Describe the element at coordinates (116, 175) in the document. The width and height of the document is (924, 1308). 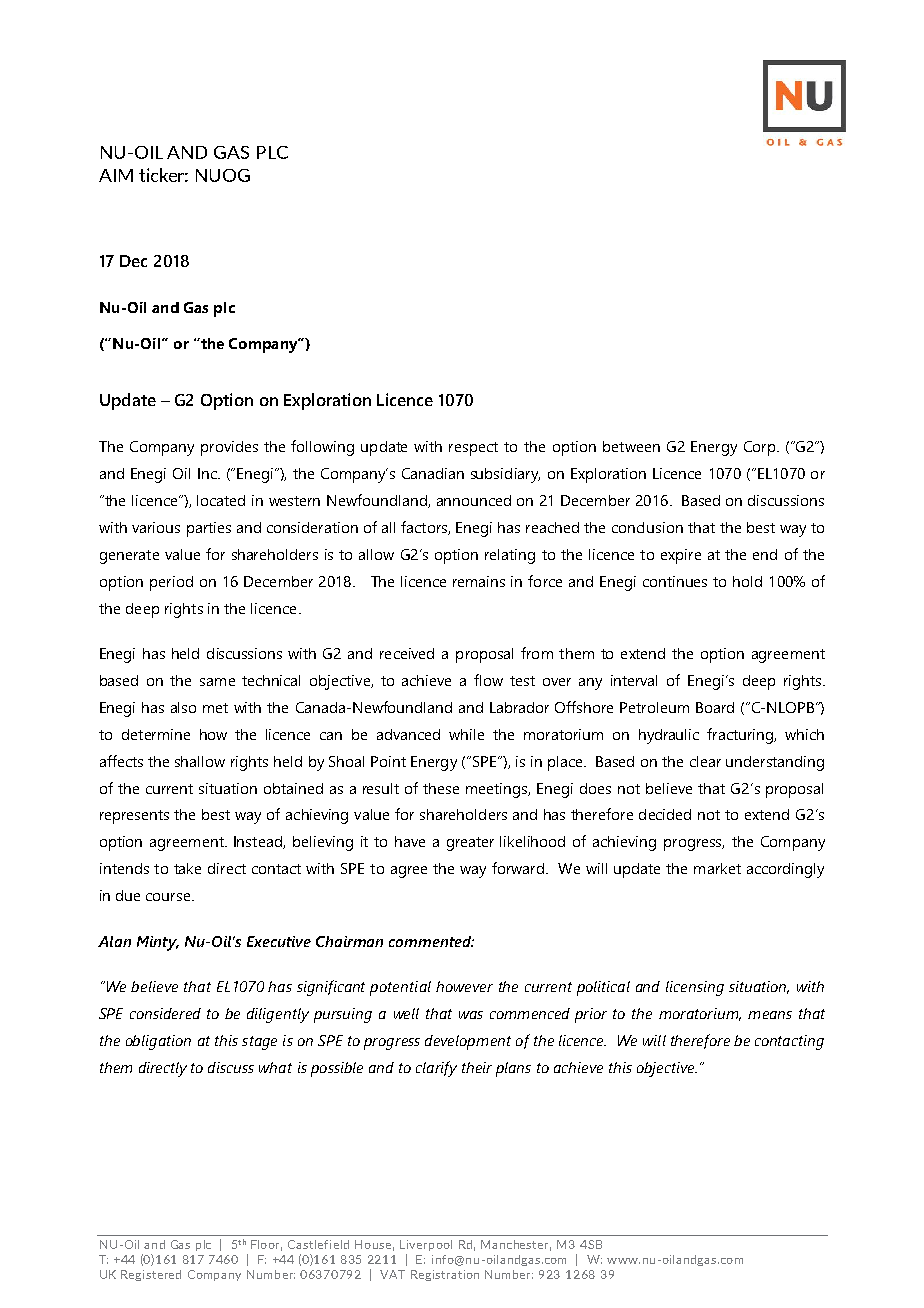
I see `AIM` at that location.
